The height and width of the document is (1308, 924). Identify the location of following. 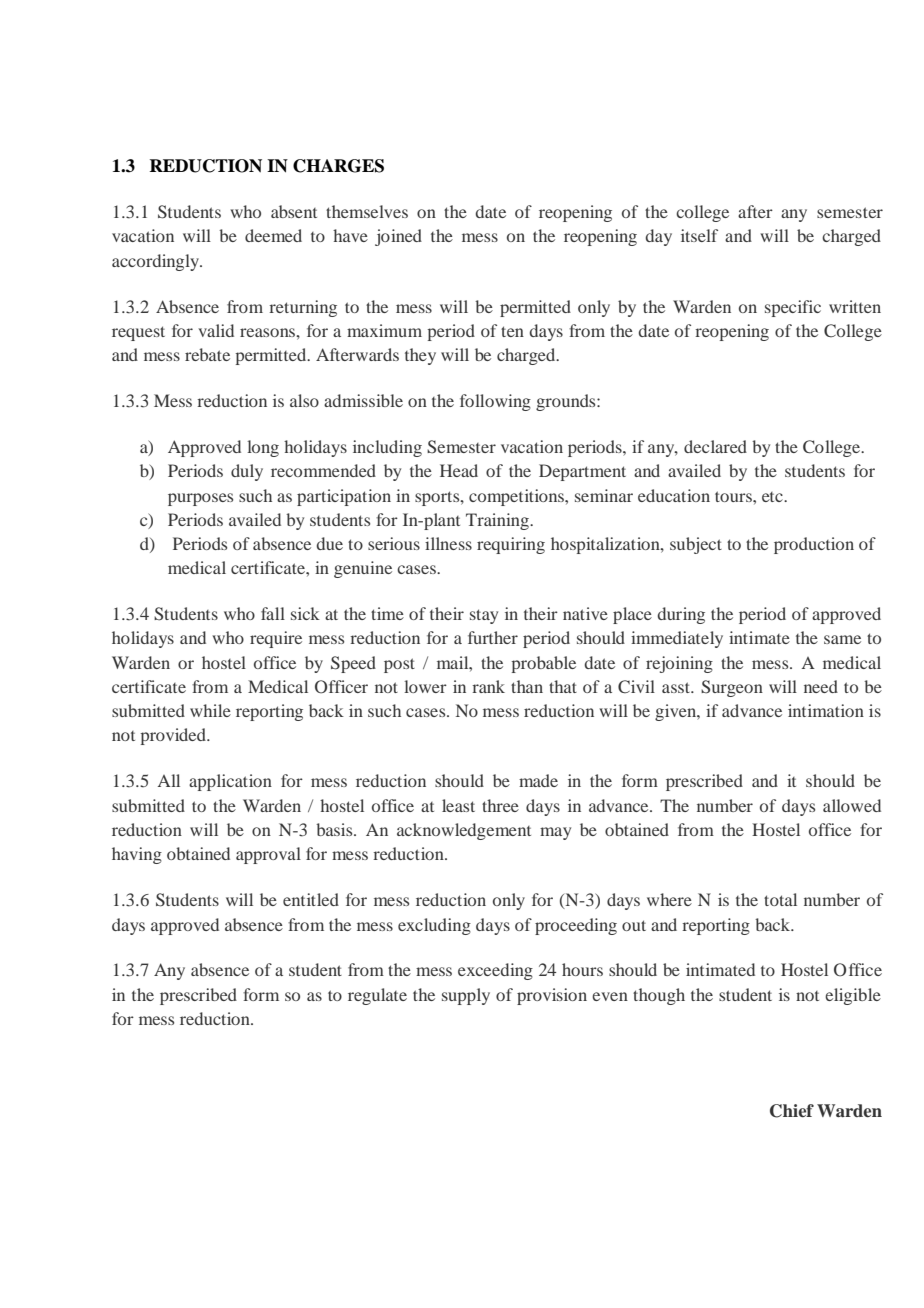
(495, 402).
